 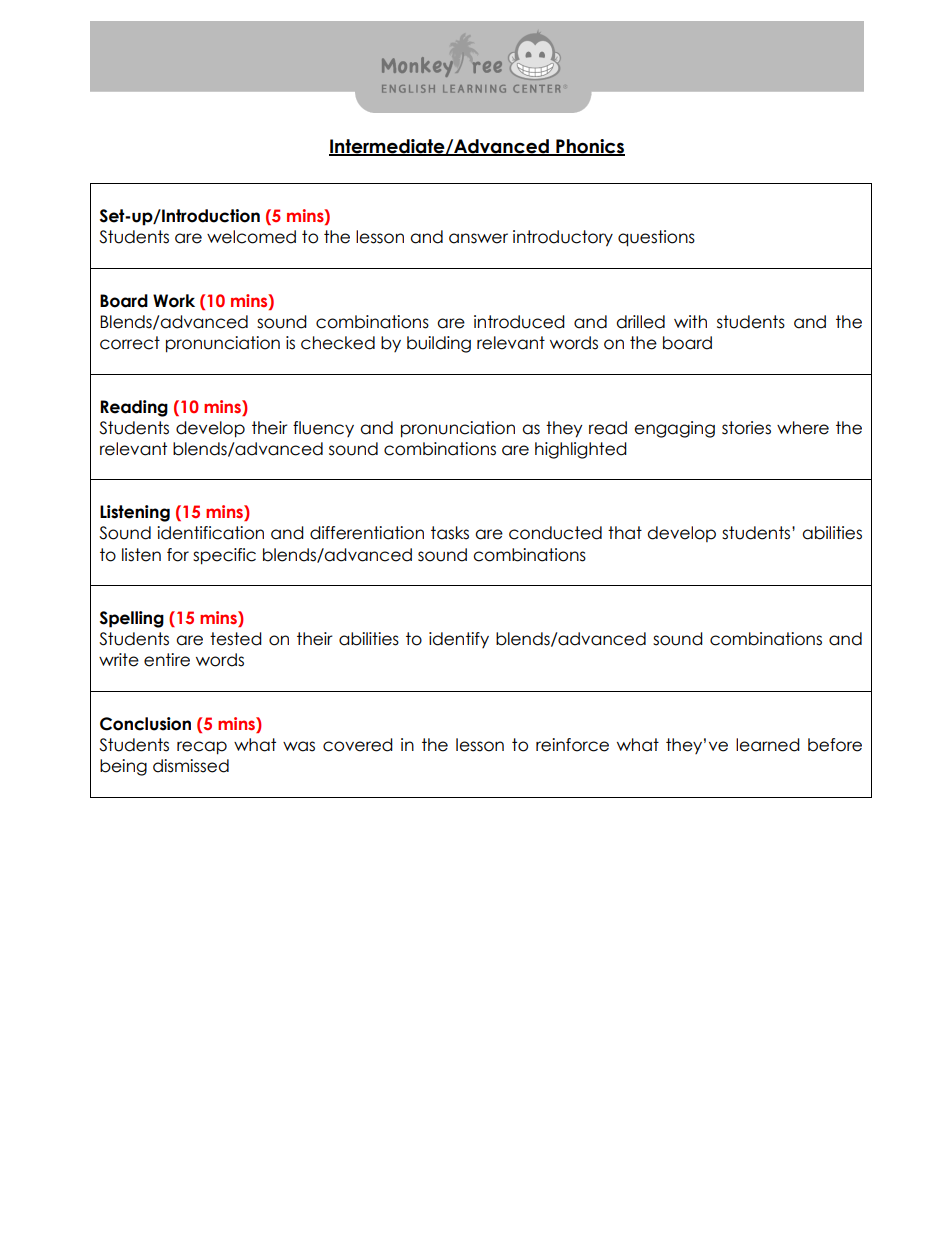 What do you see at coordinates (625, 533) in the document?
I see `that` at bounding box center [625, 533].
